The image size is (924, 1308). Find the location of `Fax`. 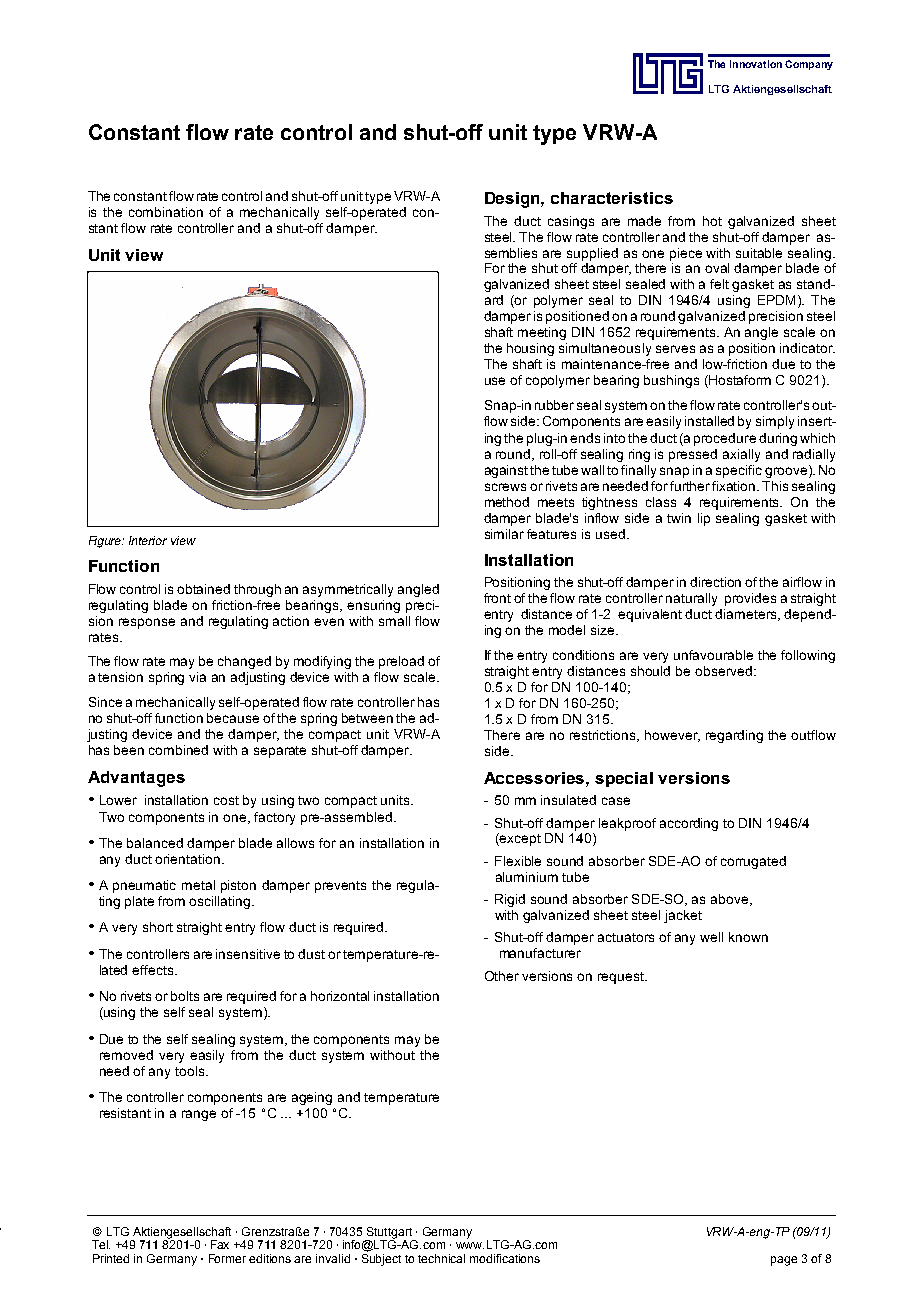

Fax is located at coordinates (220, 1244).
